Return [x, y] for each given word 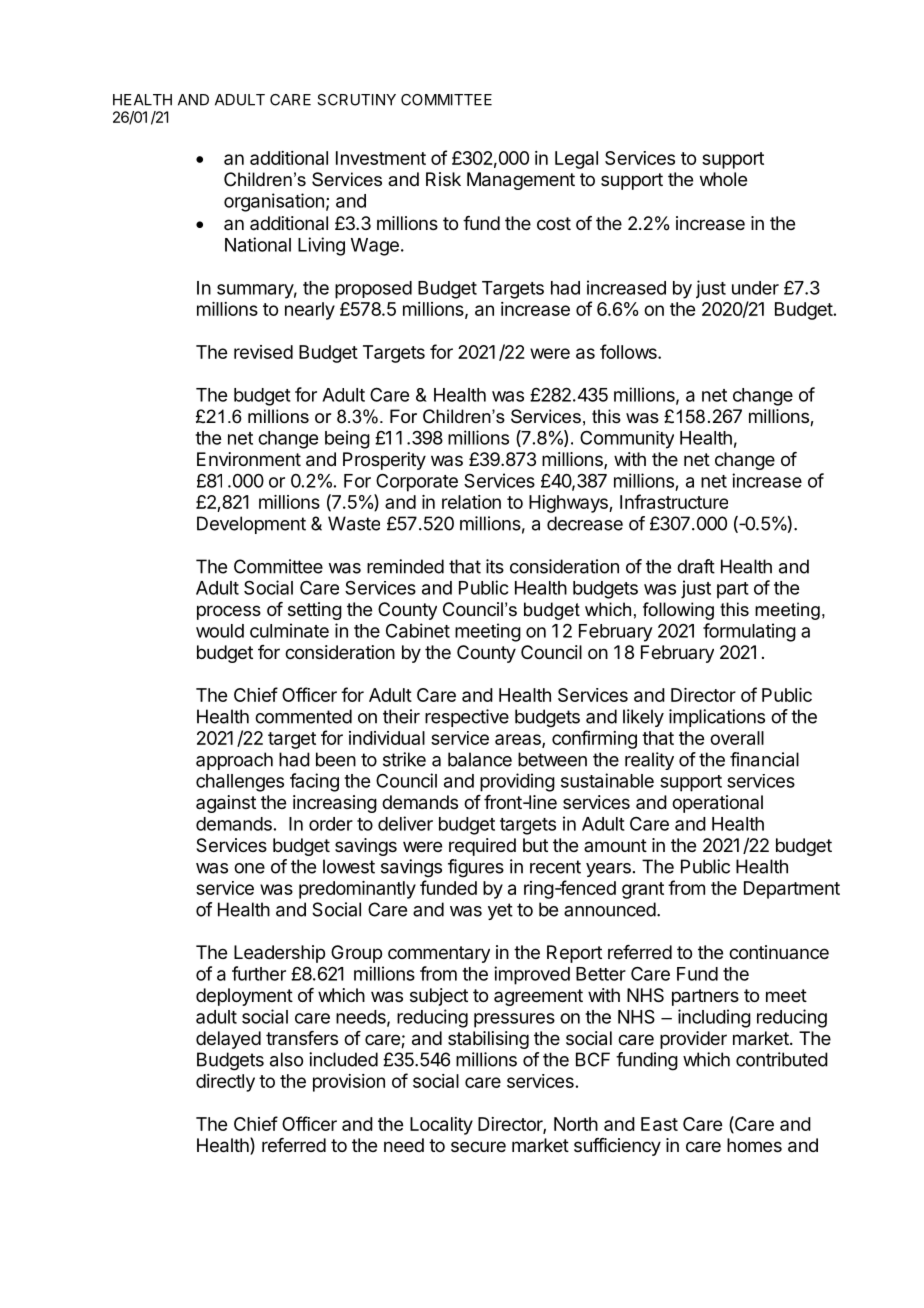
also [286, 1059]
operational [717, 804]
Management [521, 181]
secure [478, 1146]
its [495, 566]
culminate [289, 630]
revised [263, 352]
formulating [749, 632]
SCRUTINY [356, 100]
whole [723, 179]
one [249, 868]
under [755, 288]
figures [476, 868]
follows [629, 351]
